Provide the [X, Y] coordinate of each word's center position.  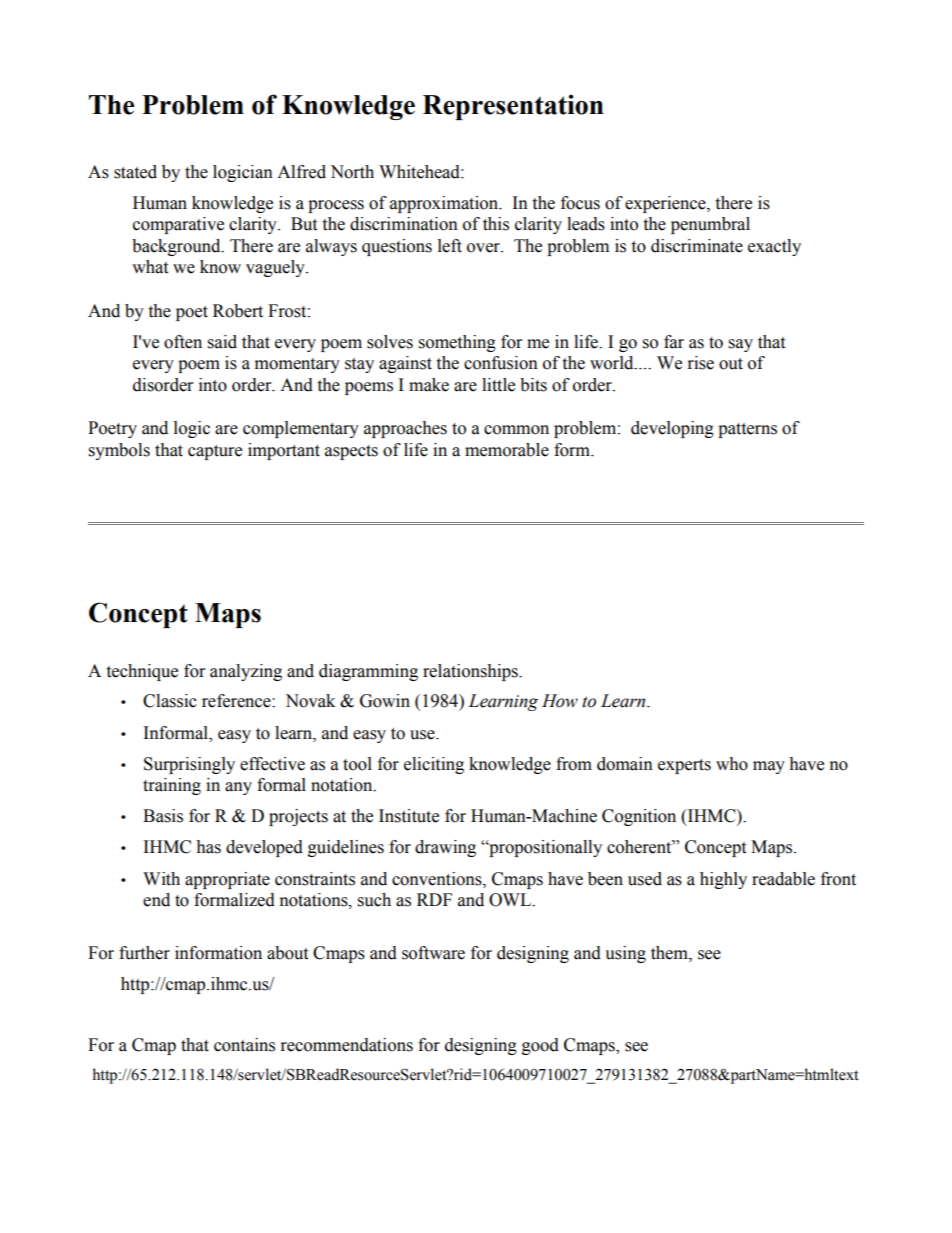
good [540, 1046]
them [670, 953]
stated [135, 172]
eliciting [434, 765]
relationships [471, 672]
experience [666, 204]
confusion [501, 363]
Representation [513, 107]
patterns [747, 430]
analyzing [246, 672]
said [222, 342]
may [769, 767]
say [741, 345]
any [238, 788]
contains [244, 1045]
